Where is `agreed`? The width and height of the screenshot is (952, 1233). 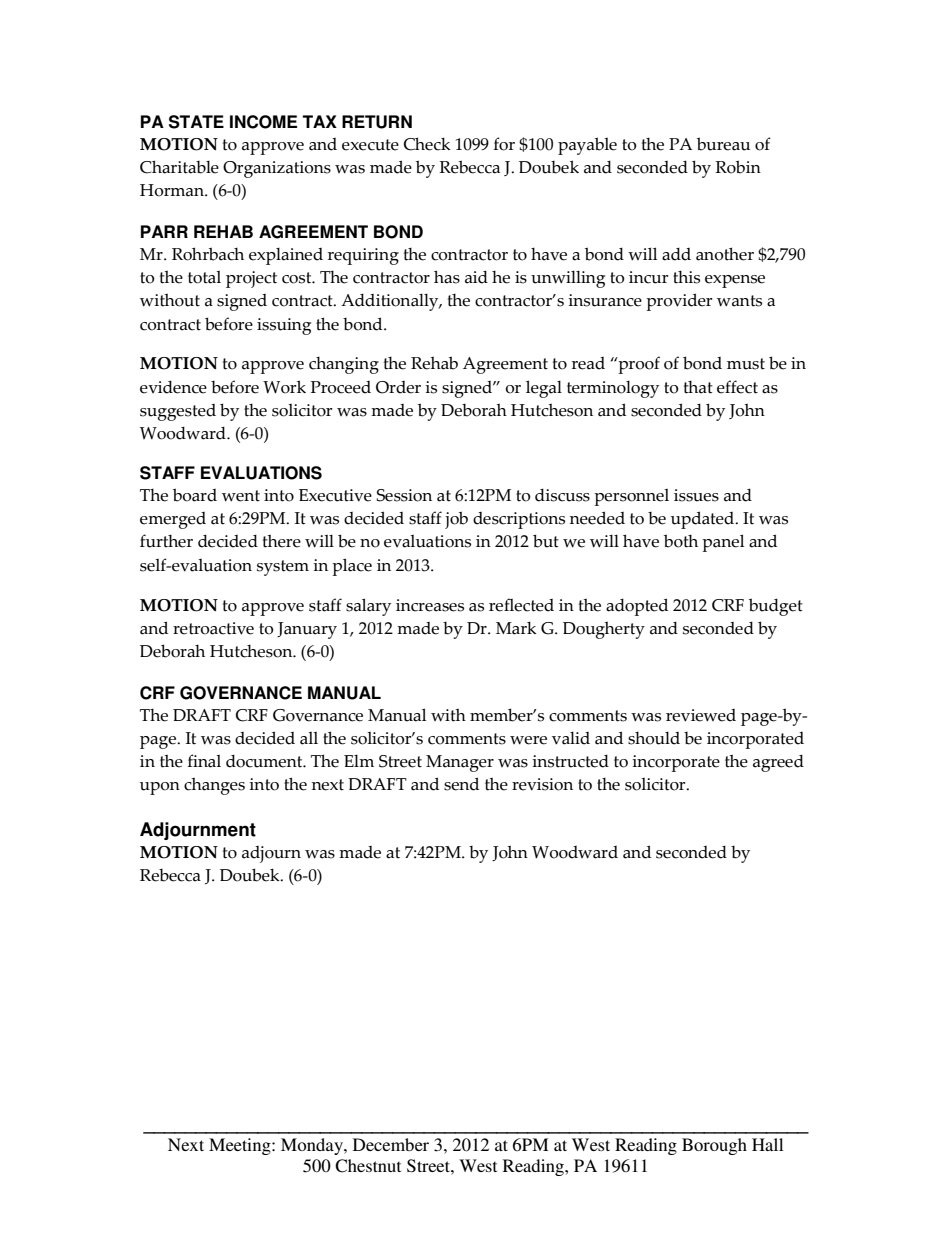
agreed is located at coordinates (778, 763).
